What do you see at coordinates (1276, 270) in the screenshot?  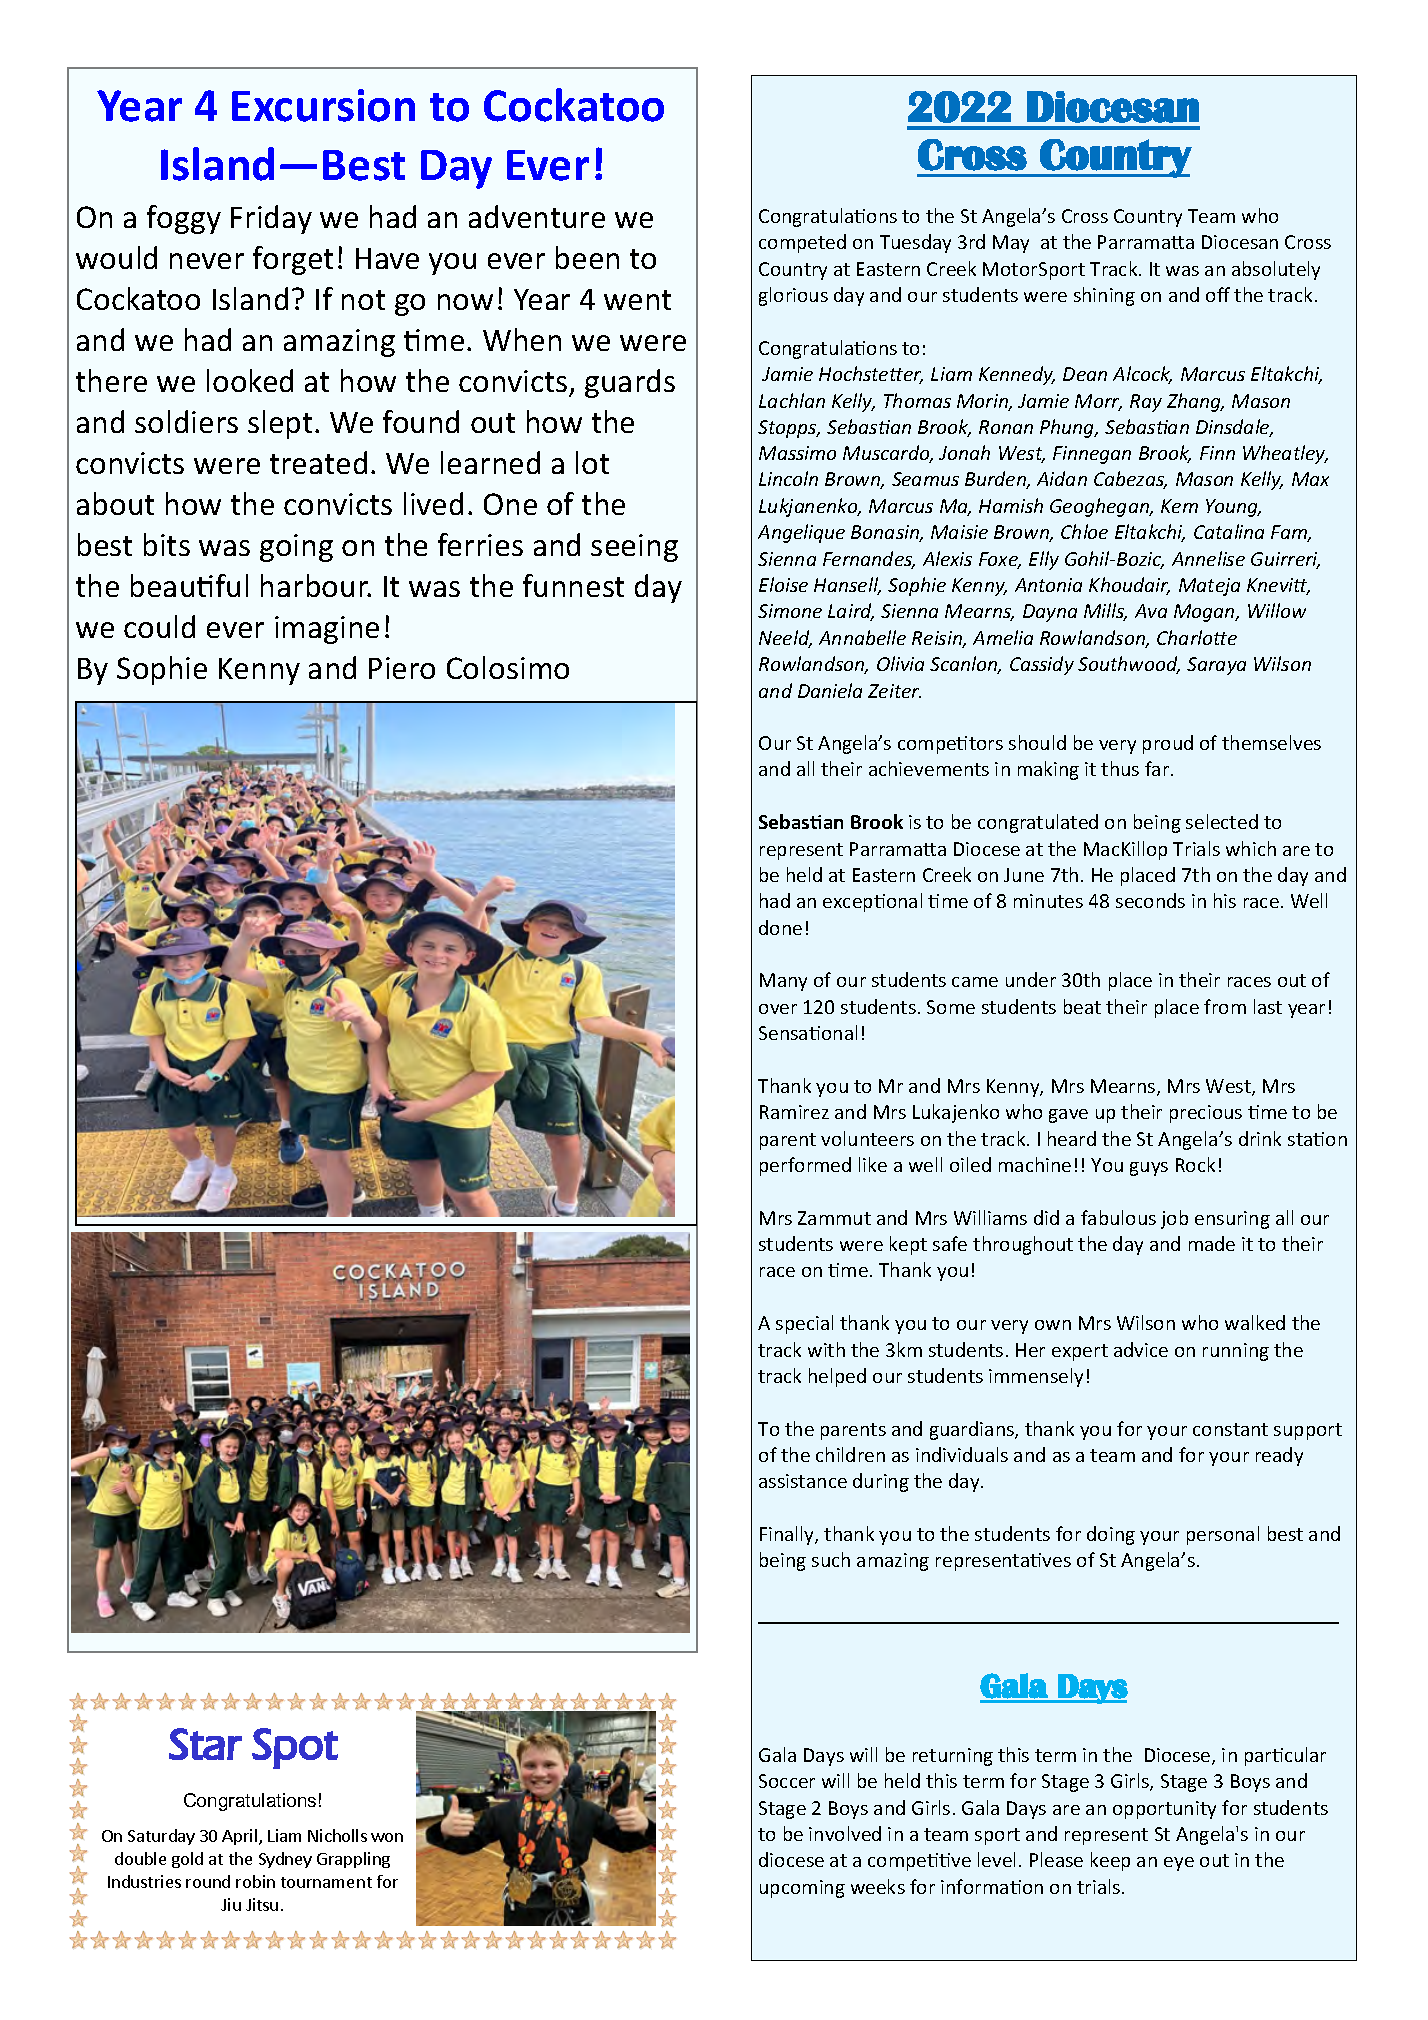 I see `absolutely` at bounding box center [1276, 270].
